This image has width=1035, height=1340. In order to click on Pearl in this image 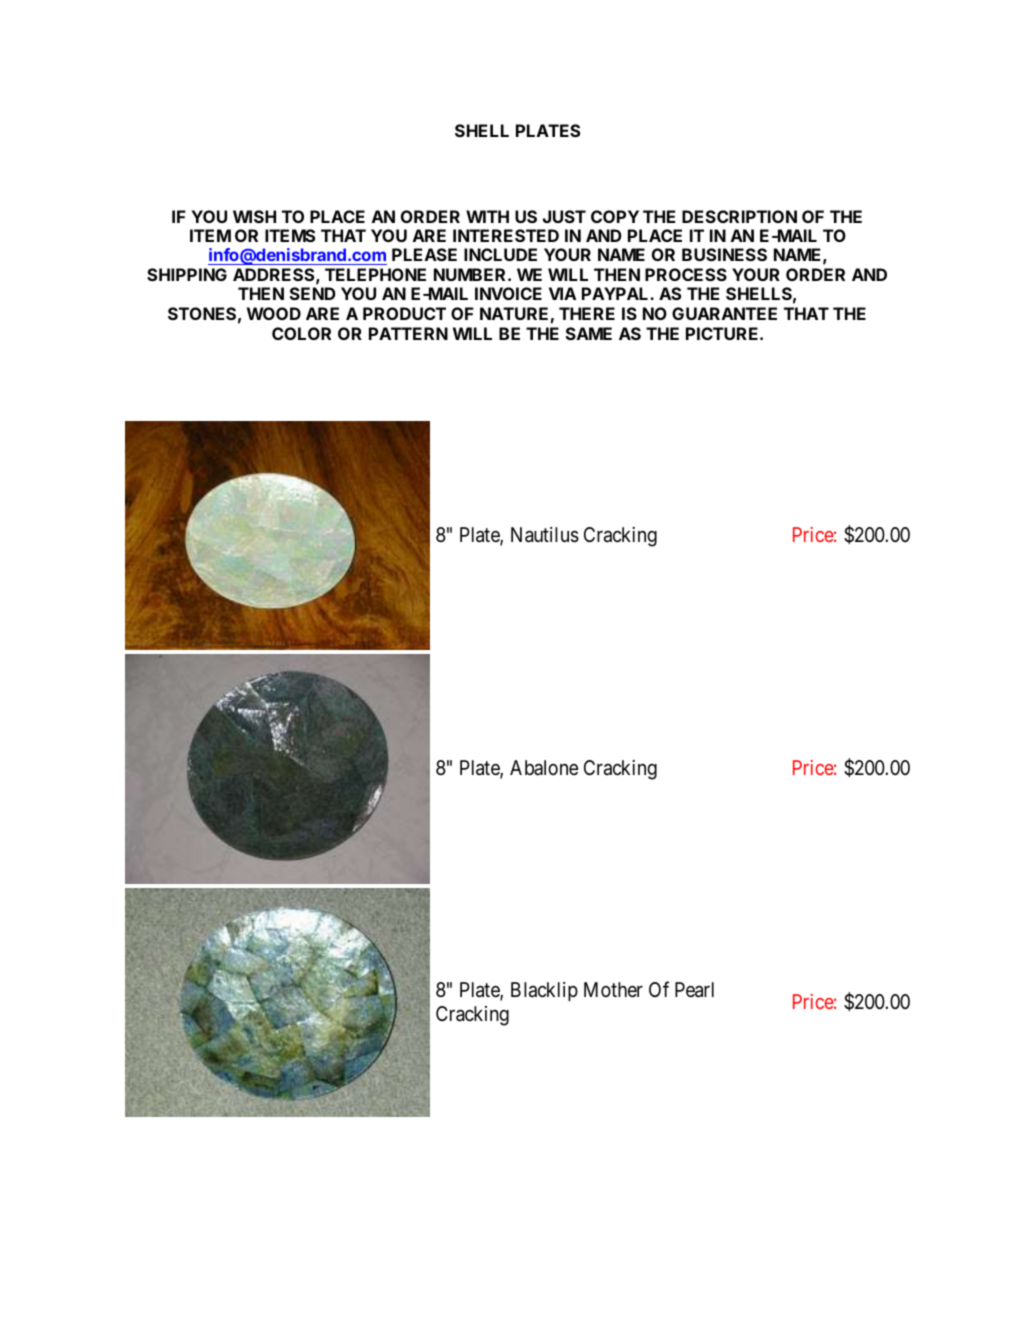, I will do `click(694, 990)`.
